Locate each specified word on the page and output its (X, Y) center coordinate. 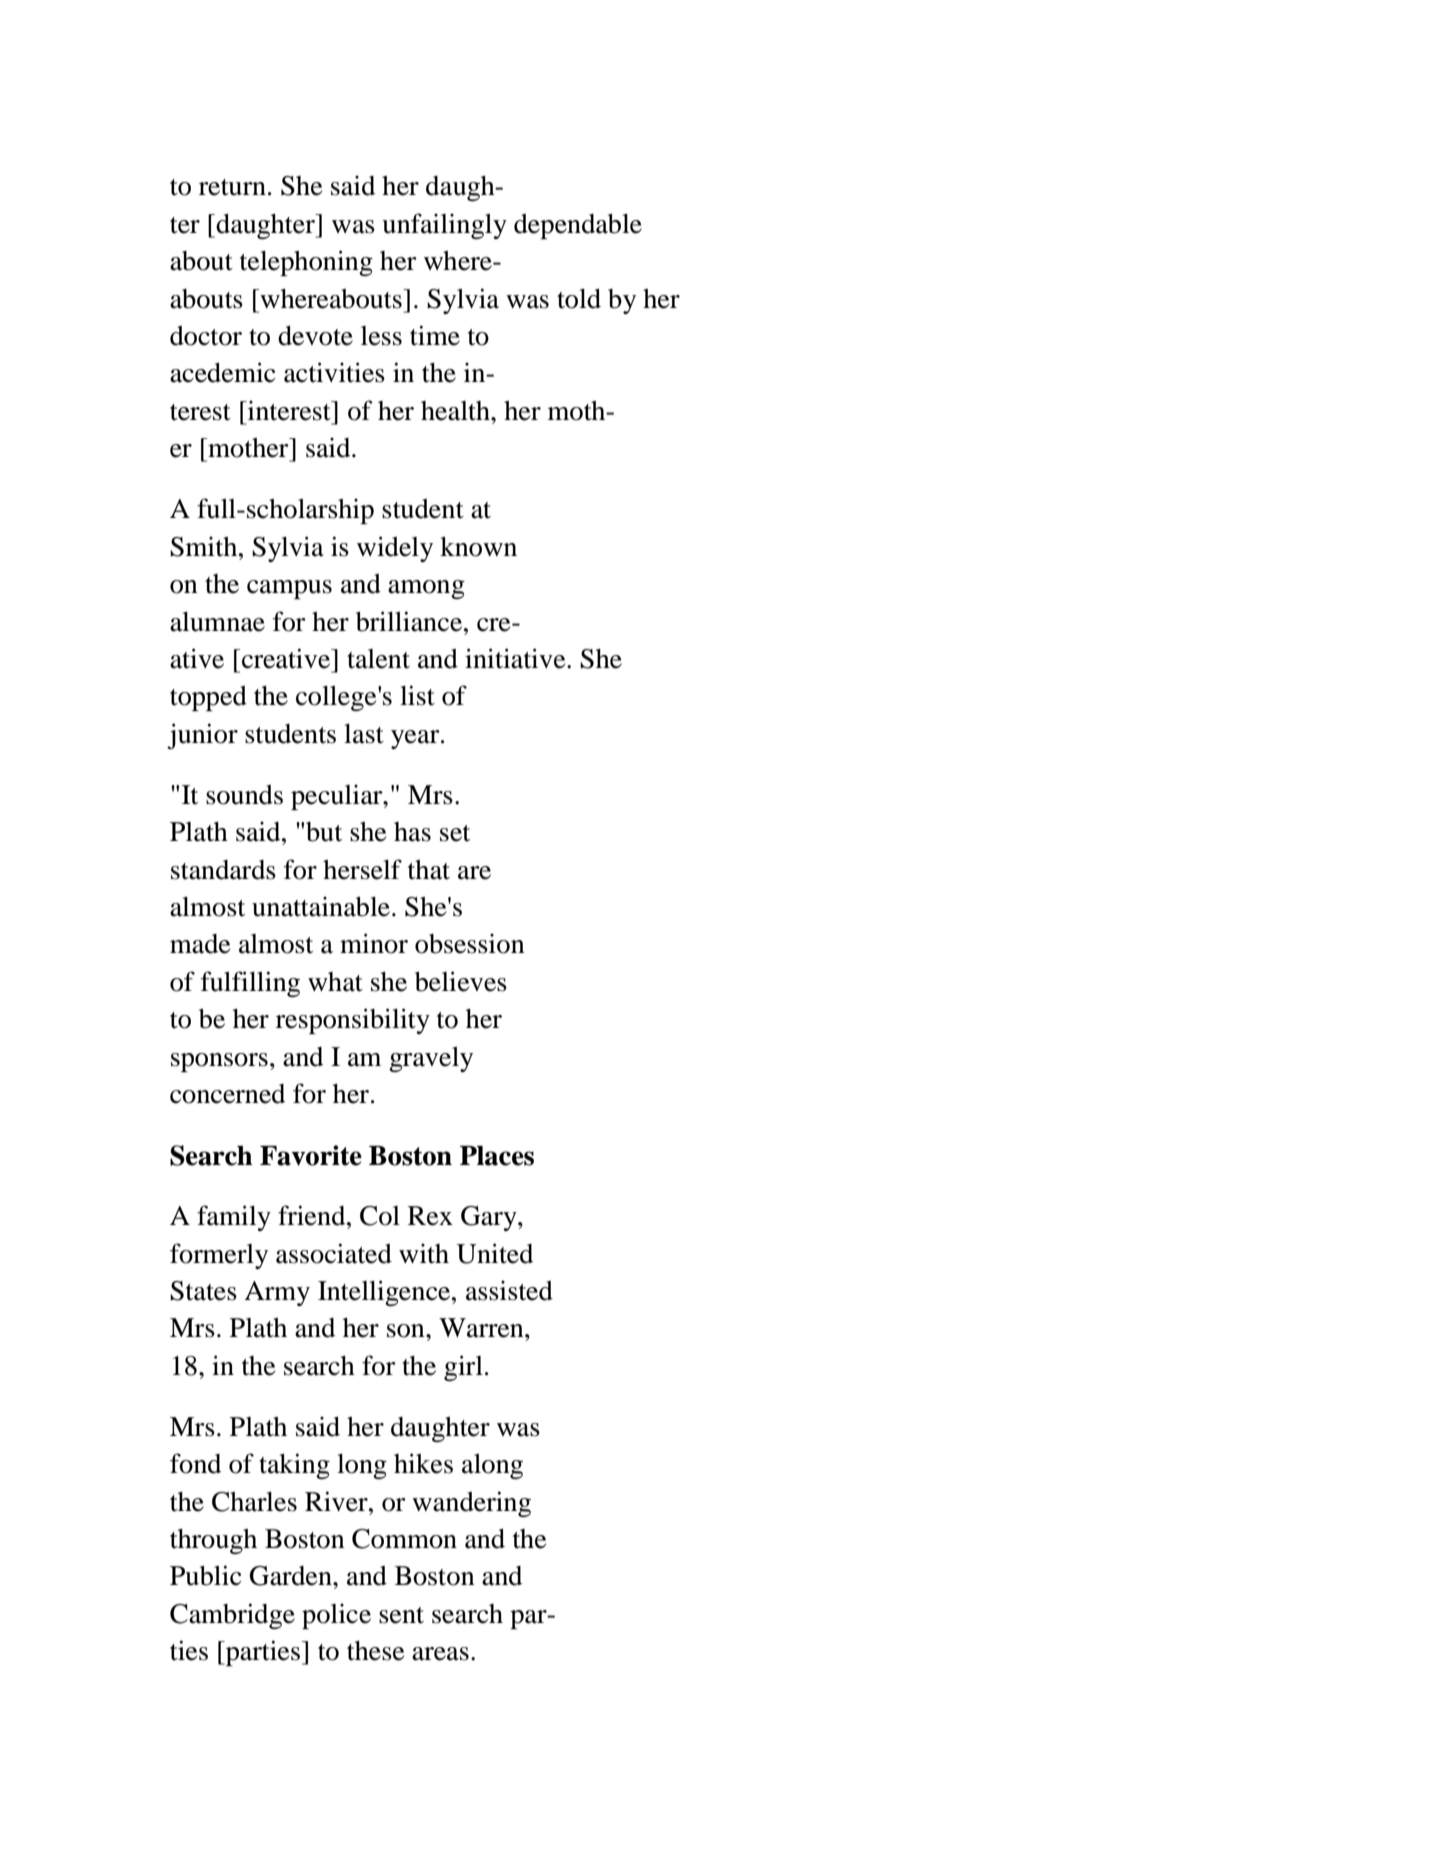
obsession (470, 943)
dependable (578, 226)
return (232, 187)
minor (374, 943)
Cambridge (232, 1616)
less (381, 336)
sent (401, 1615)
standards (223, 870)
